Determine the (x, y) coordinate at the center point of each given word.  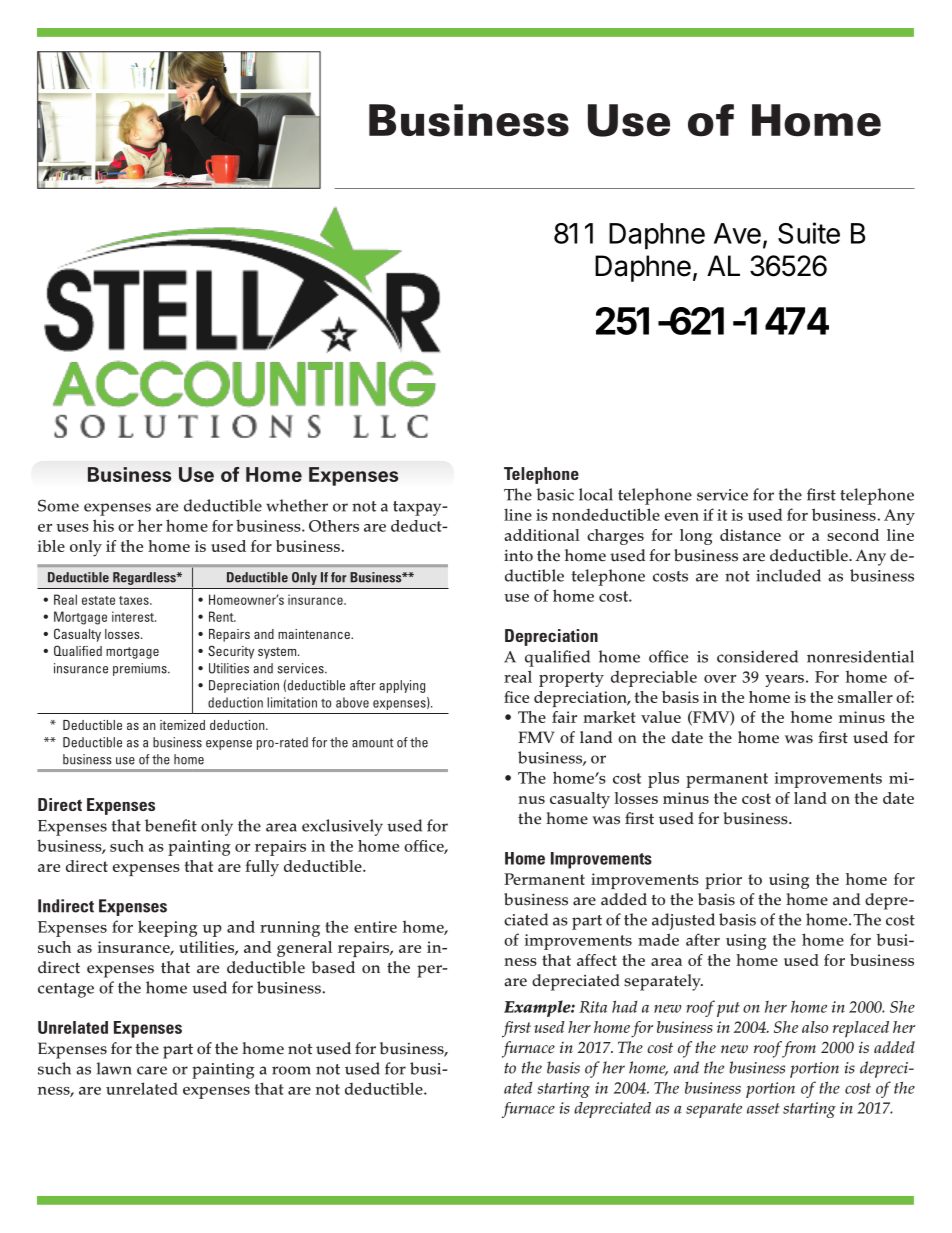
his (103, 525)
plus (663, 780)
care (152, 1070)
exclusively (342, 827)
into (518, 555)
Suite (809, 233)
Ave (737, 233)
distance (750, 535)
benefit (171, 825)
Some (58, 505)
